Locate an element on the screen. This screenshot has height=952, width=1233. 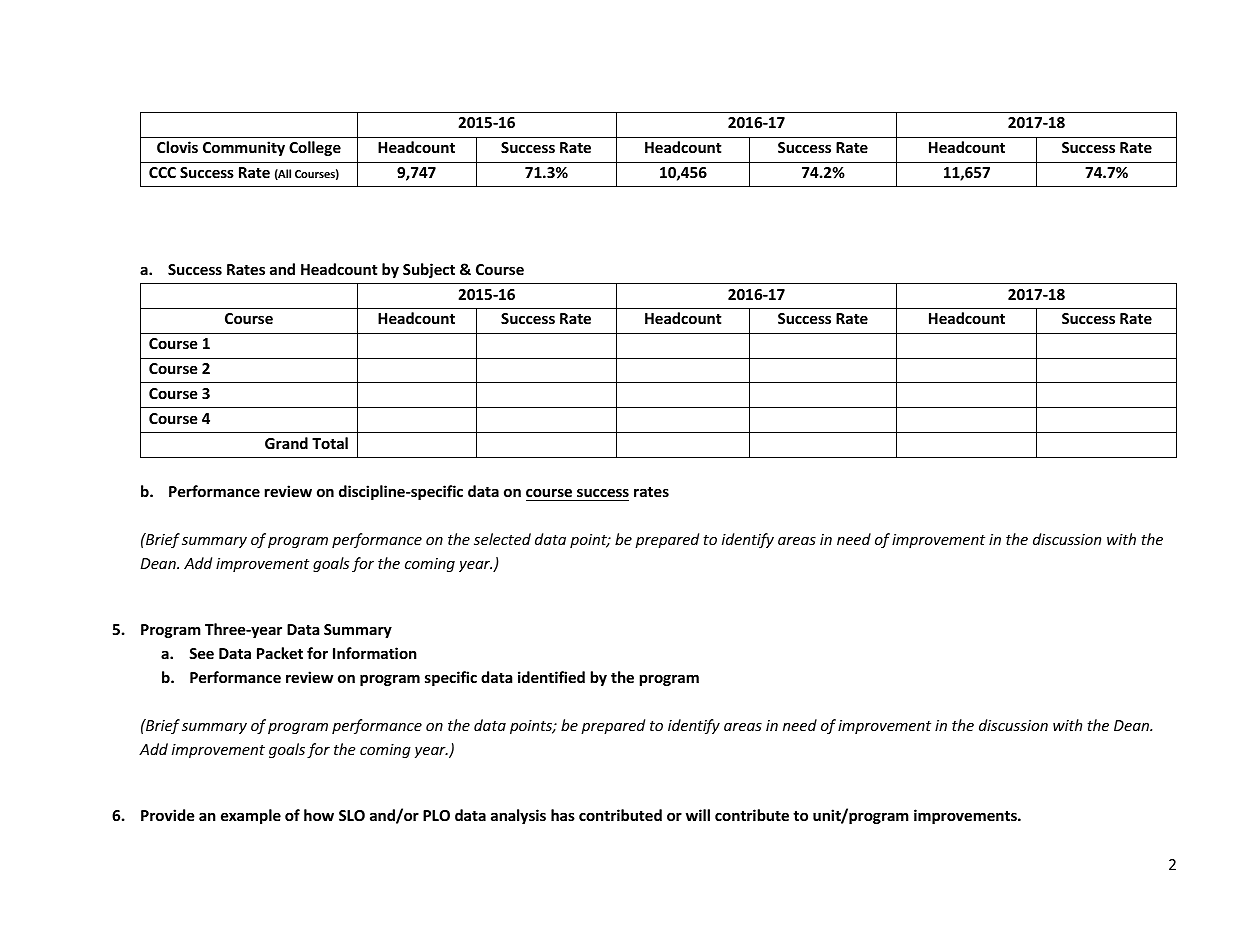
Total is located at coordinates (330, 443).
